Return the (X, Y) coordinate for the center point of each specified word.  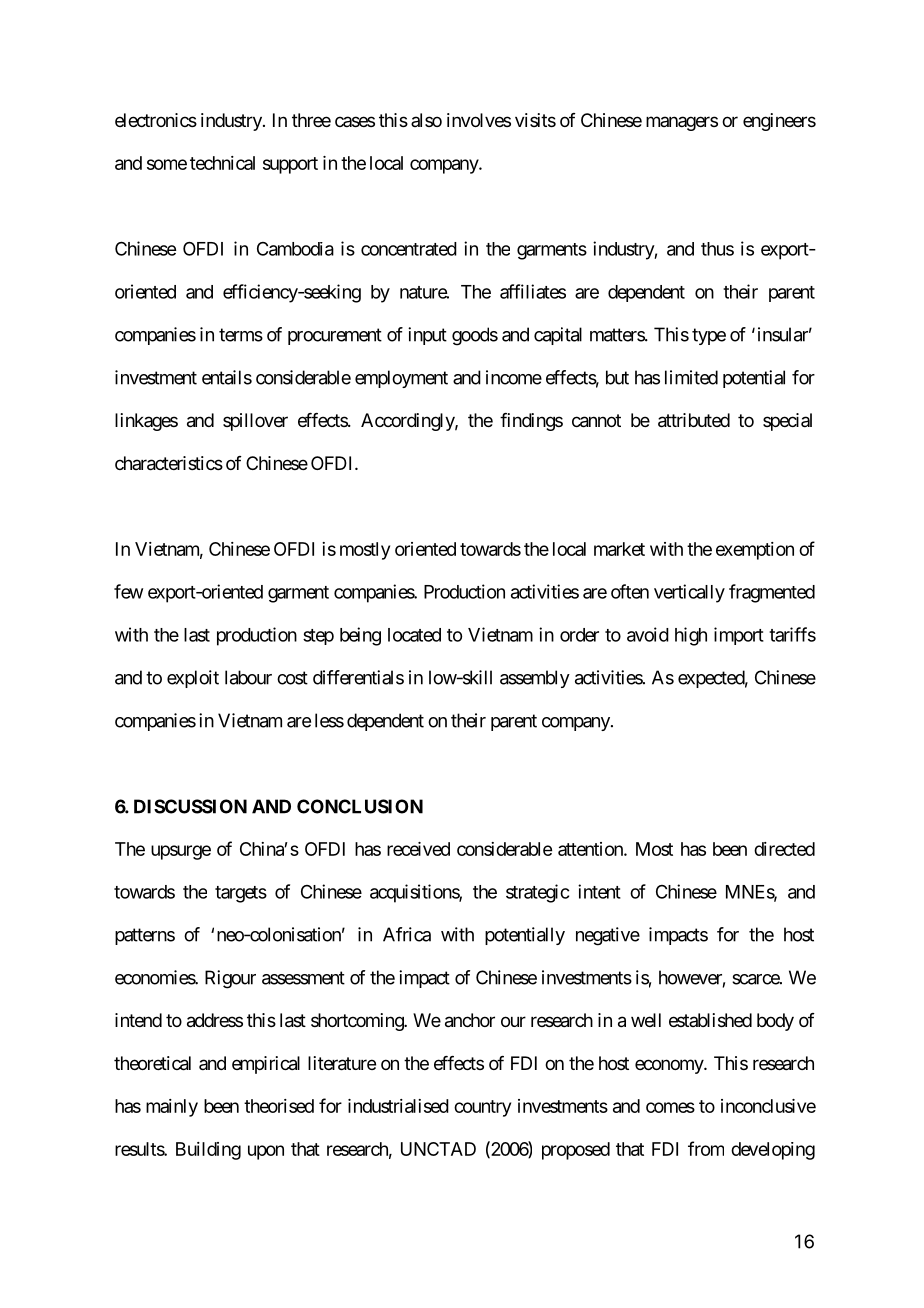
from (706, 1148)
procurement (335, 336)
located (414, 635)
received (418, 849)
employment (401, 379)
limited (691, 377)
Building (208, 1151)
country (482, 1108)
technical (222, 163)
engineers (779, 122)
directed (784, 849)
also (426, 120)
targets (241, 894)
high (691, 636)
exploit (193, 679)
